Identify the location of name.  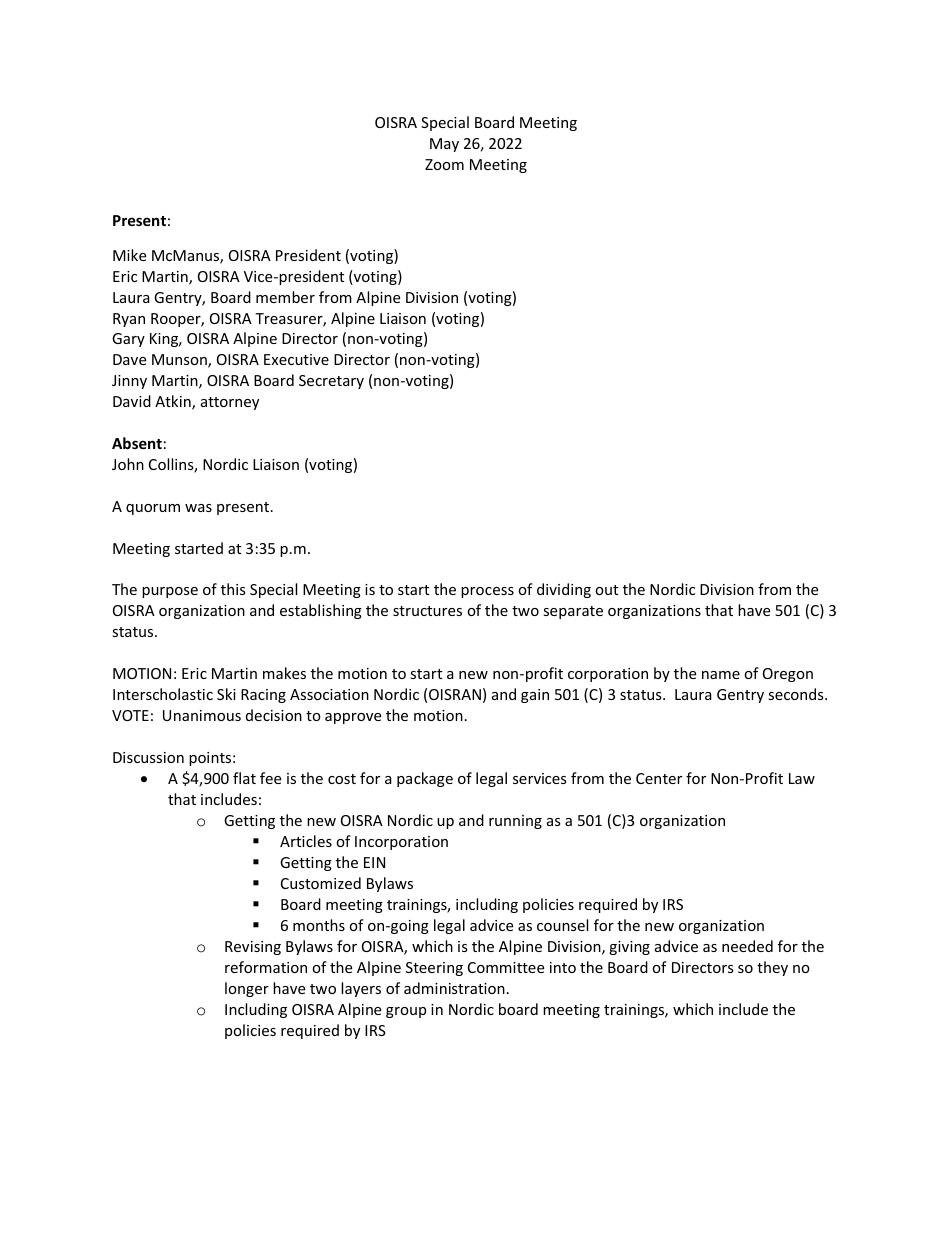
(721, 675).
